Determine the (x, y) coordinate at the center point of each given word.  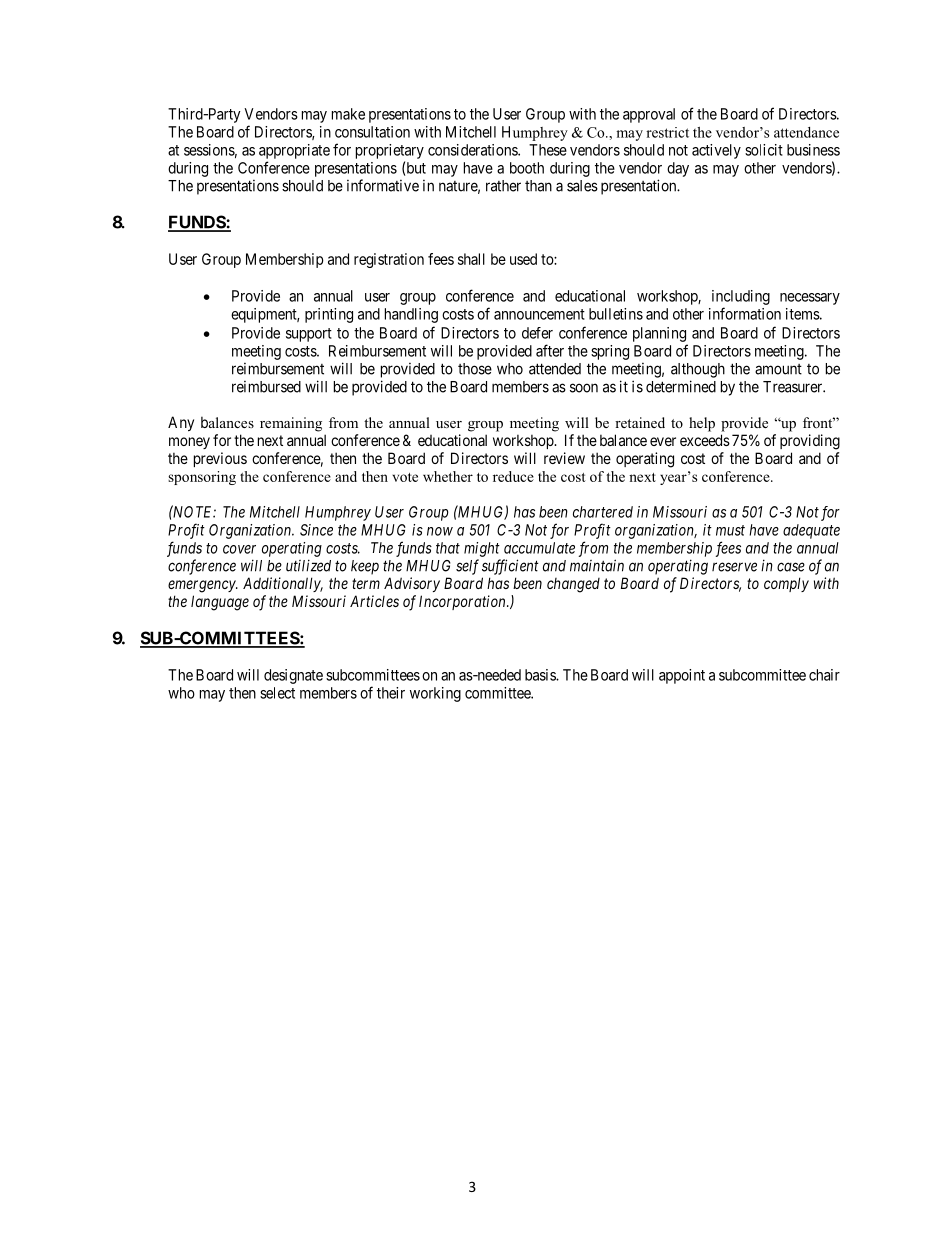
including (741, 297)
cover (239, 549)
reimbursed (266, 387)
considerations (473, 150)
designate (293, 676)
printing (329, 315)
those (475, 369)
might (482, 549)
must (730, 530)
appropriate (294, 151)
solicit (764, 150)
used (523, 259)
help (702, 424)
